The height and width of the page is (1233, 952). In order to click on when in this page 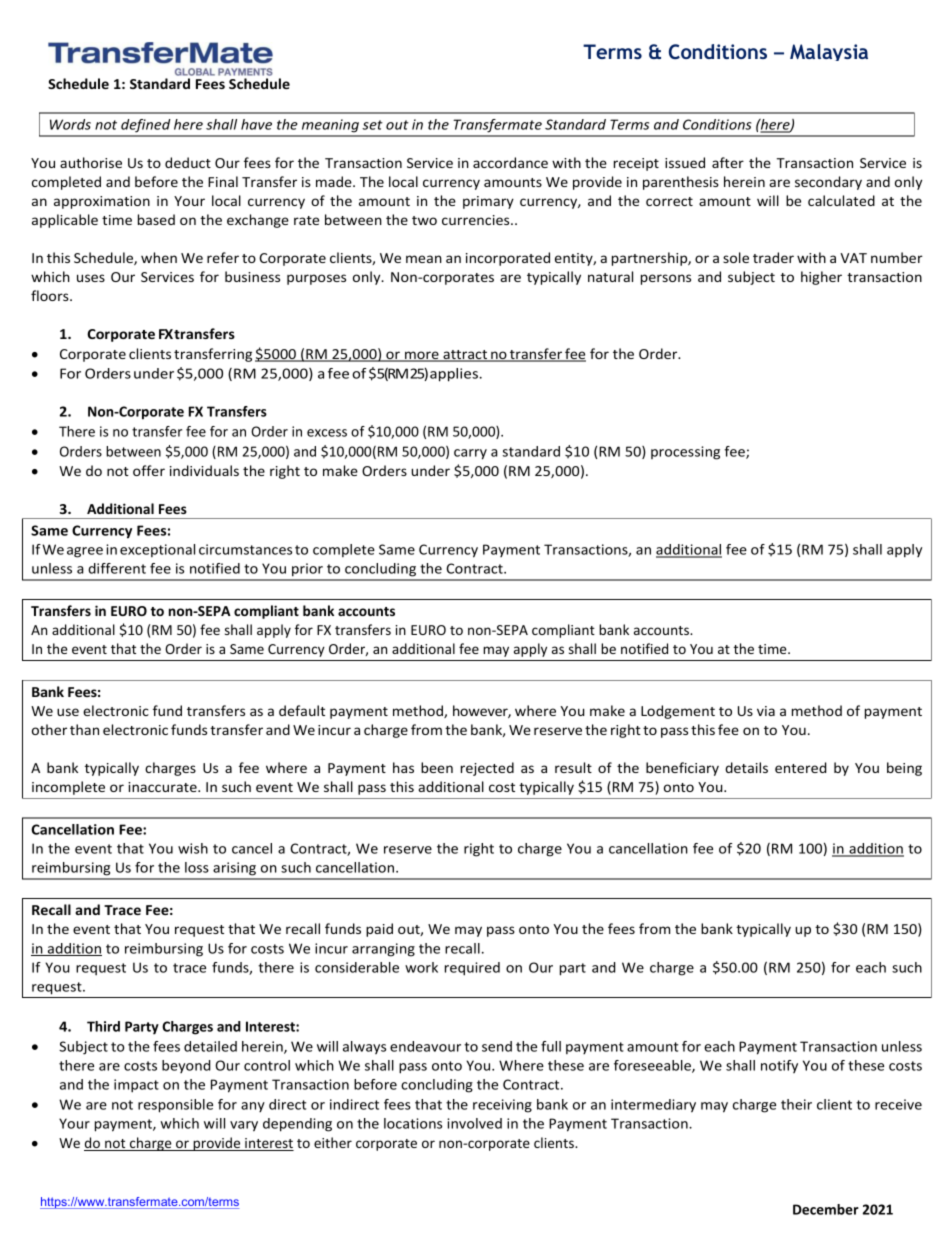, I will do `click(159, 257)`.
